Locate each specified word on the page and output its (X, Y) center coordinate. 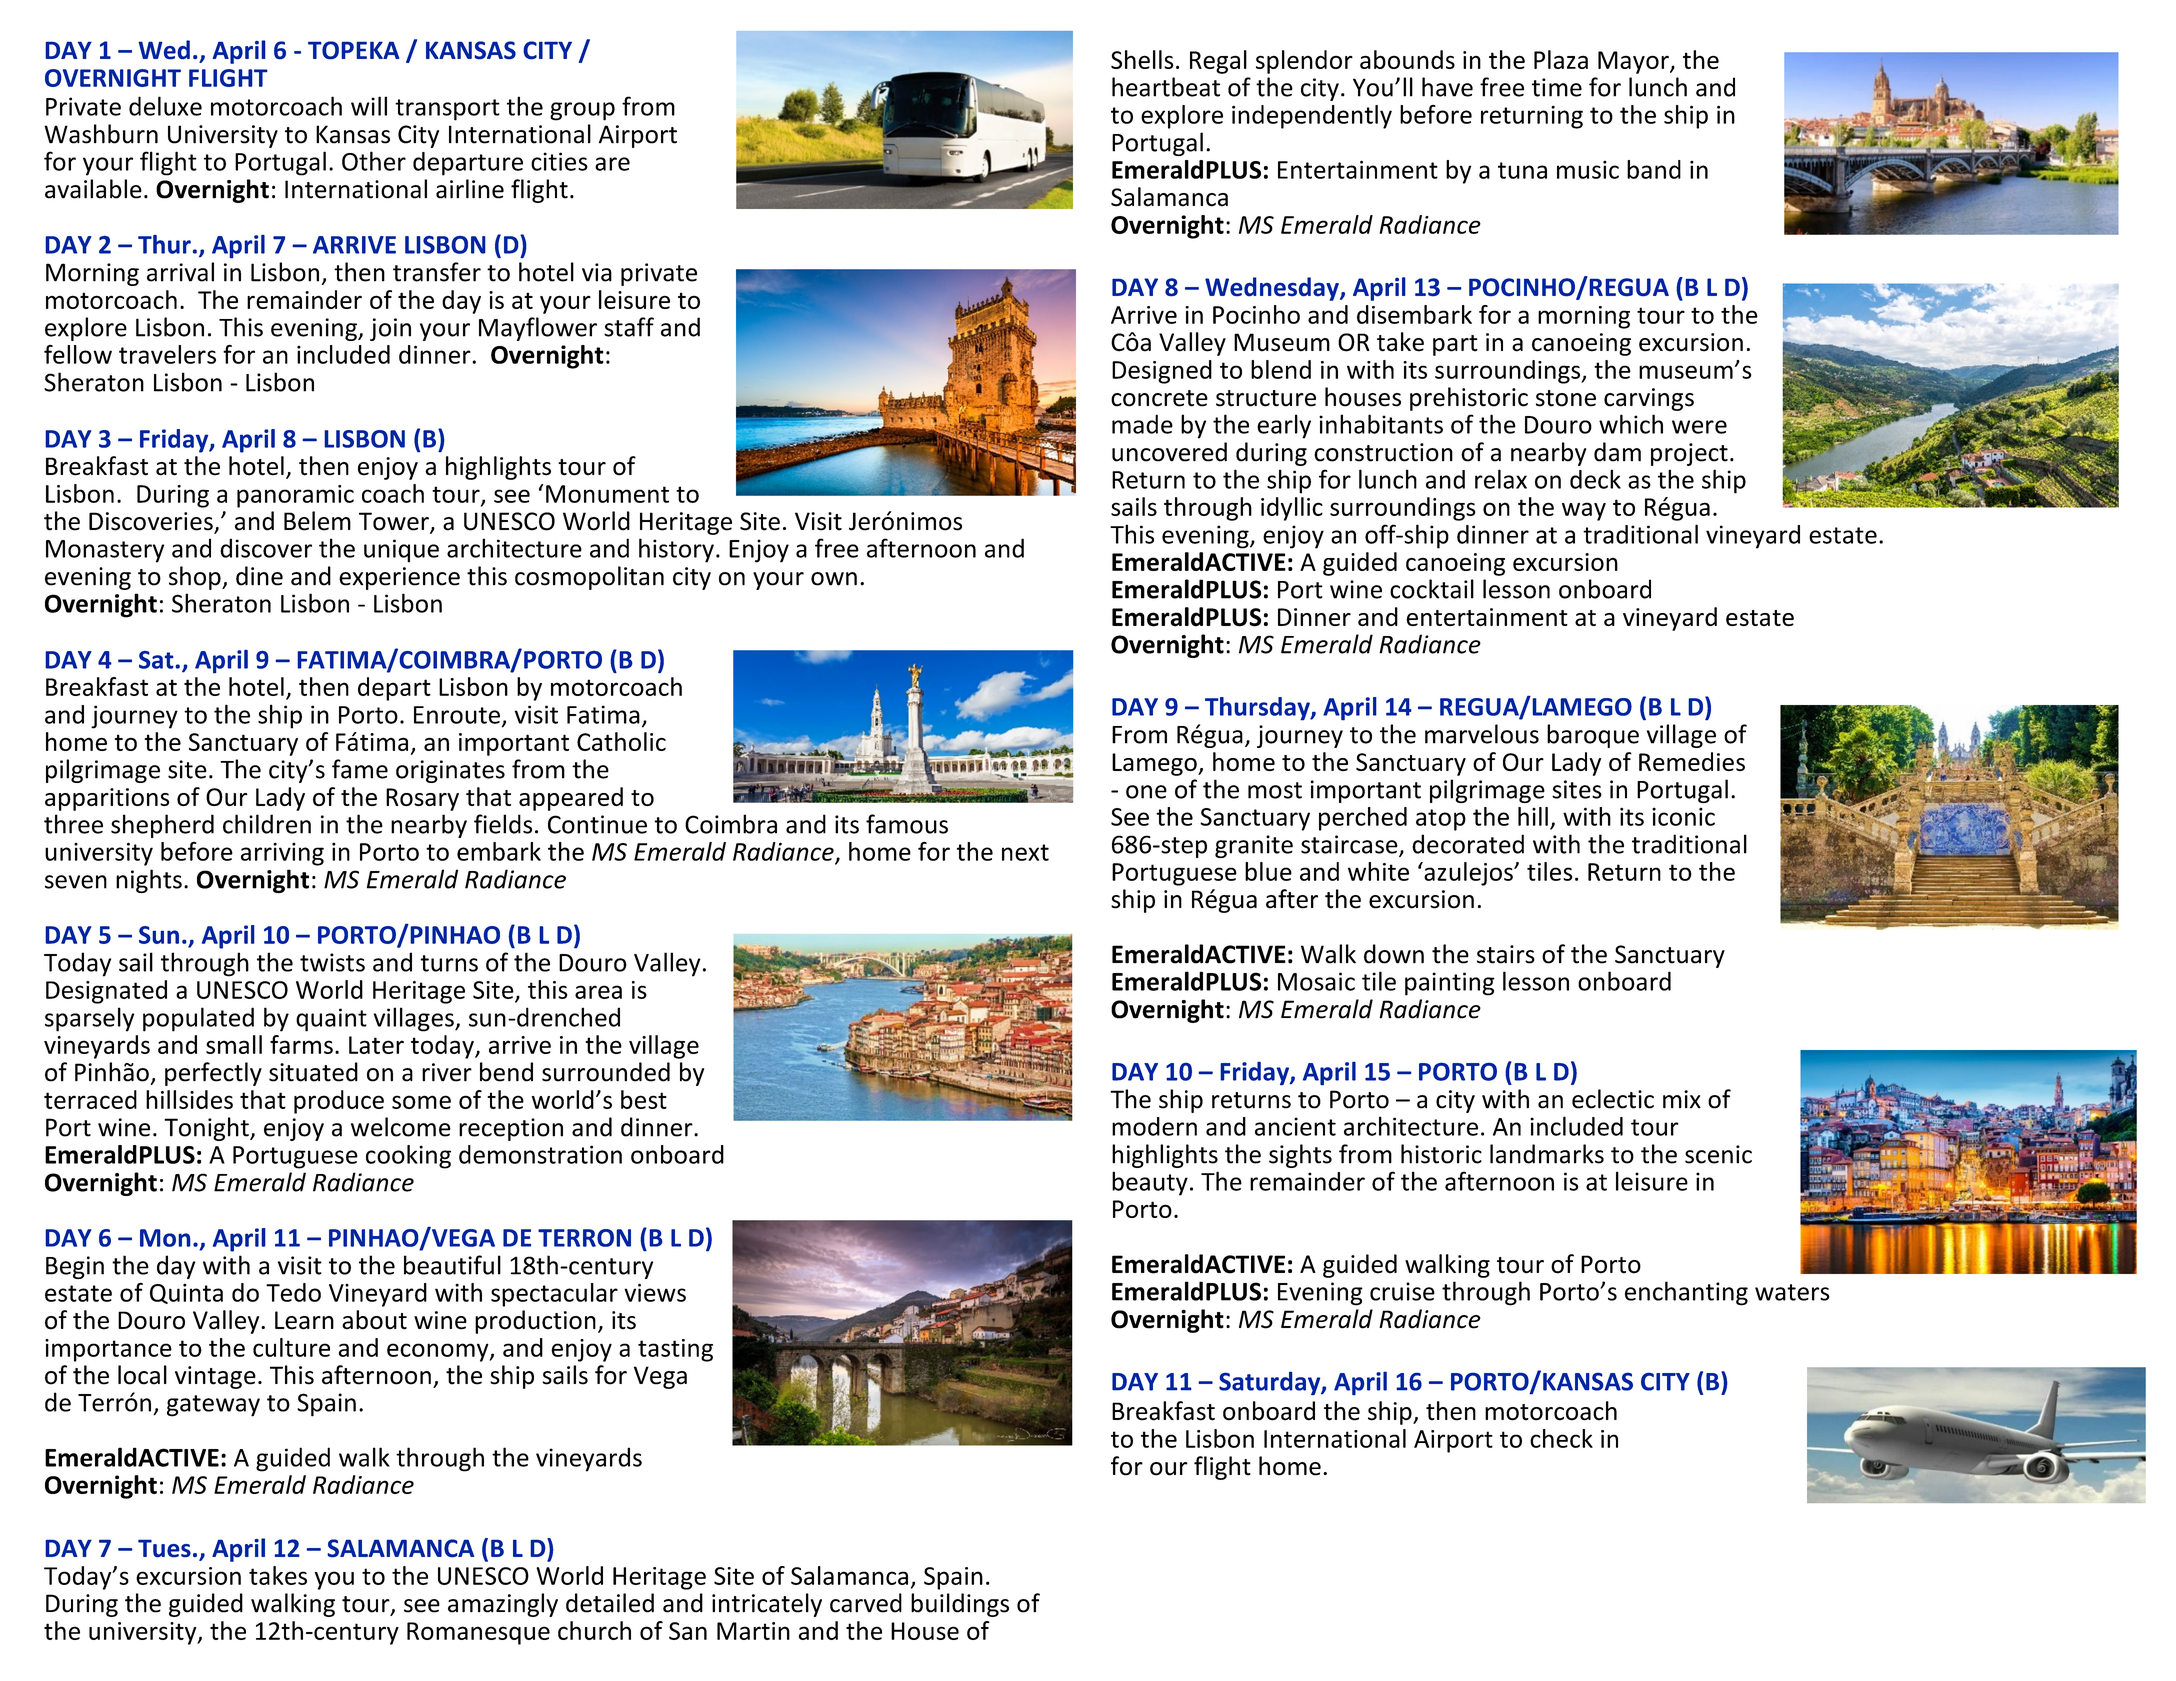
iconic (1683, 816)
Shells (1142, 59)
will (369, 106)
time (1557, 87)
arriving (282, 854)
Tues (164, 1548)
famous (907, 824)
